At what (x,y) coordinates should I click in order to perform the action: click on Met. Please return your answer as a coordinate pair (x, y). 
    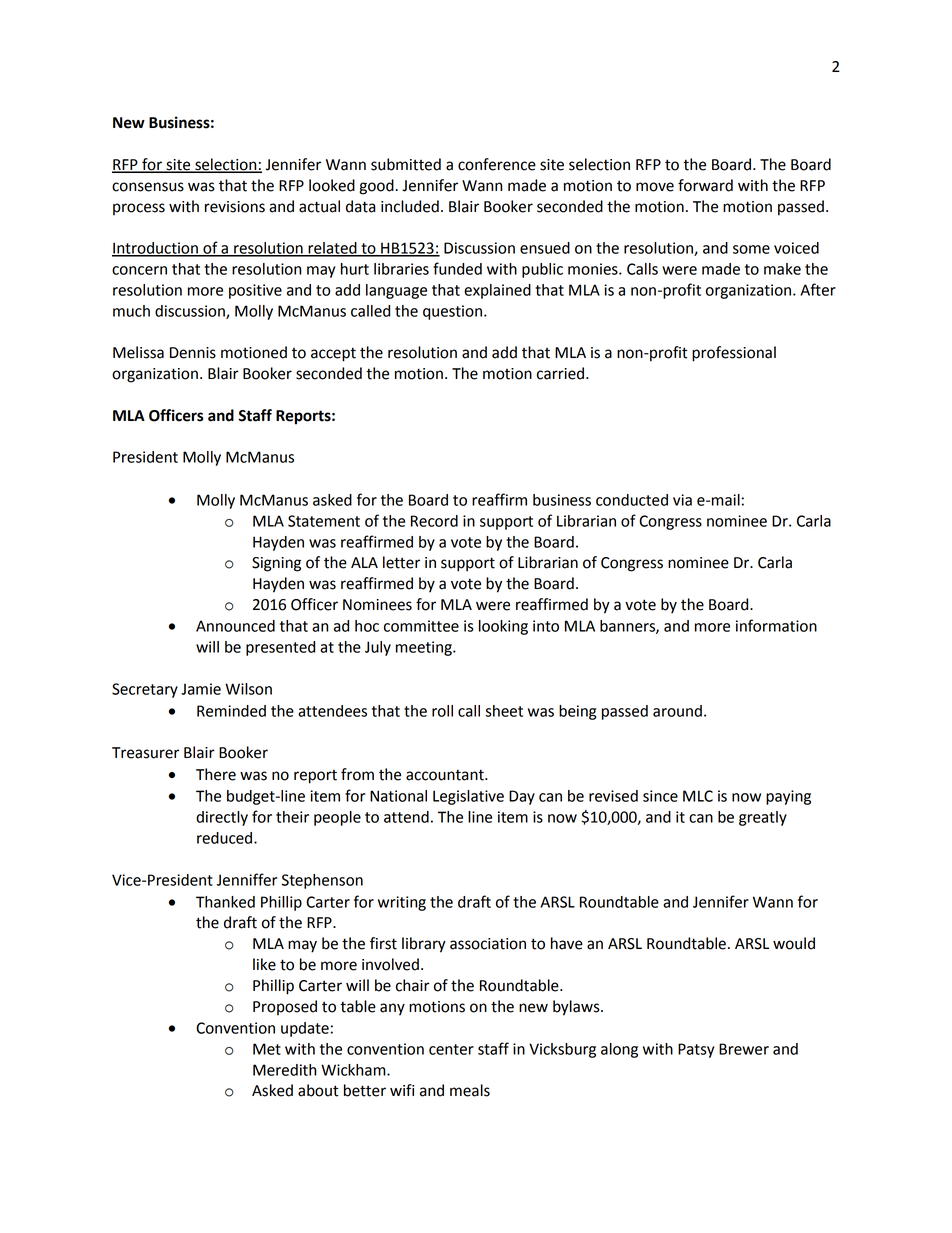
    Looking at the image, I should click on (267, 1049).
